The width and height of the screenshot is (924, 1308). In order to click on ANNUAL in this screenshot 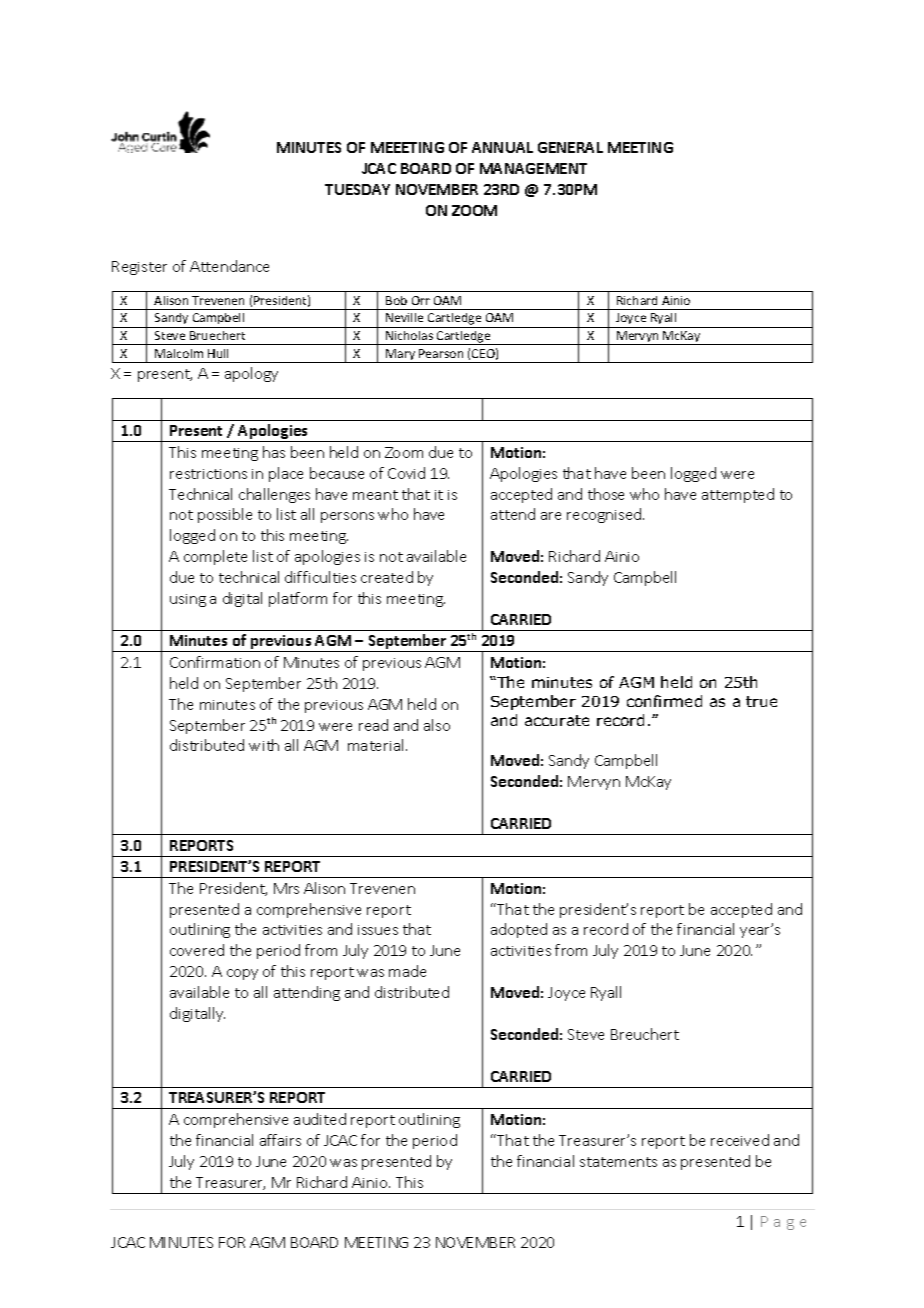, I will do `click(502, 147)`.
